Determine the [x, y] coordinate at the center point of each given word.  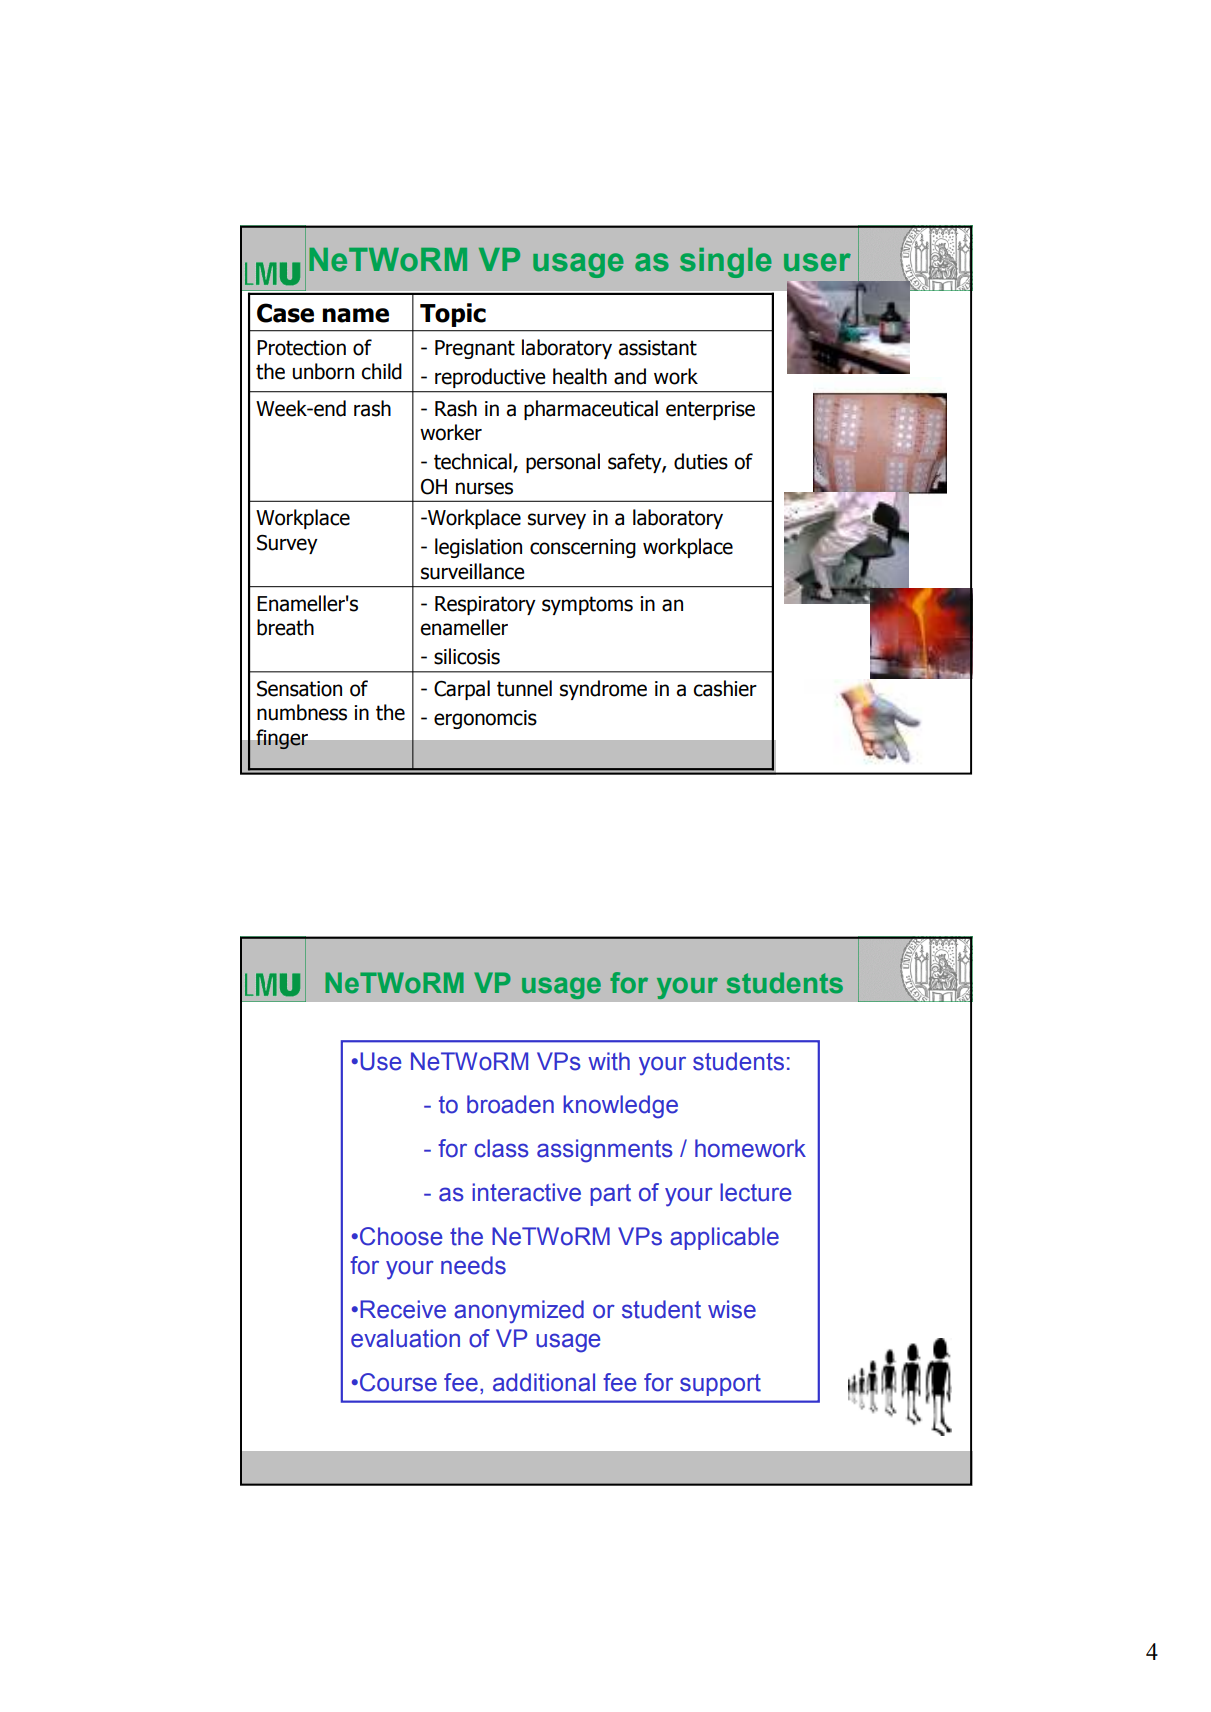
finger [282, 739]
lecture [756, 1192]
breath [285, 627]
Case [285, 313]
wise [732, 1309]
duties [701, 461]
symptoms [587, 605]
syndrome [603, 690]
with [609, 1061]
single [726, 263]
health [580, 376]
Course [398, 1382]
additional [544, 1382]
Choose [401, 1236]
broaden [510, 1104]
